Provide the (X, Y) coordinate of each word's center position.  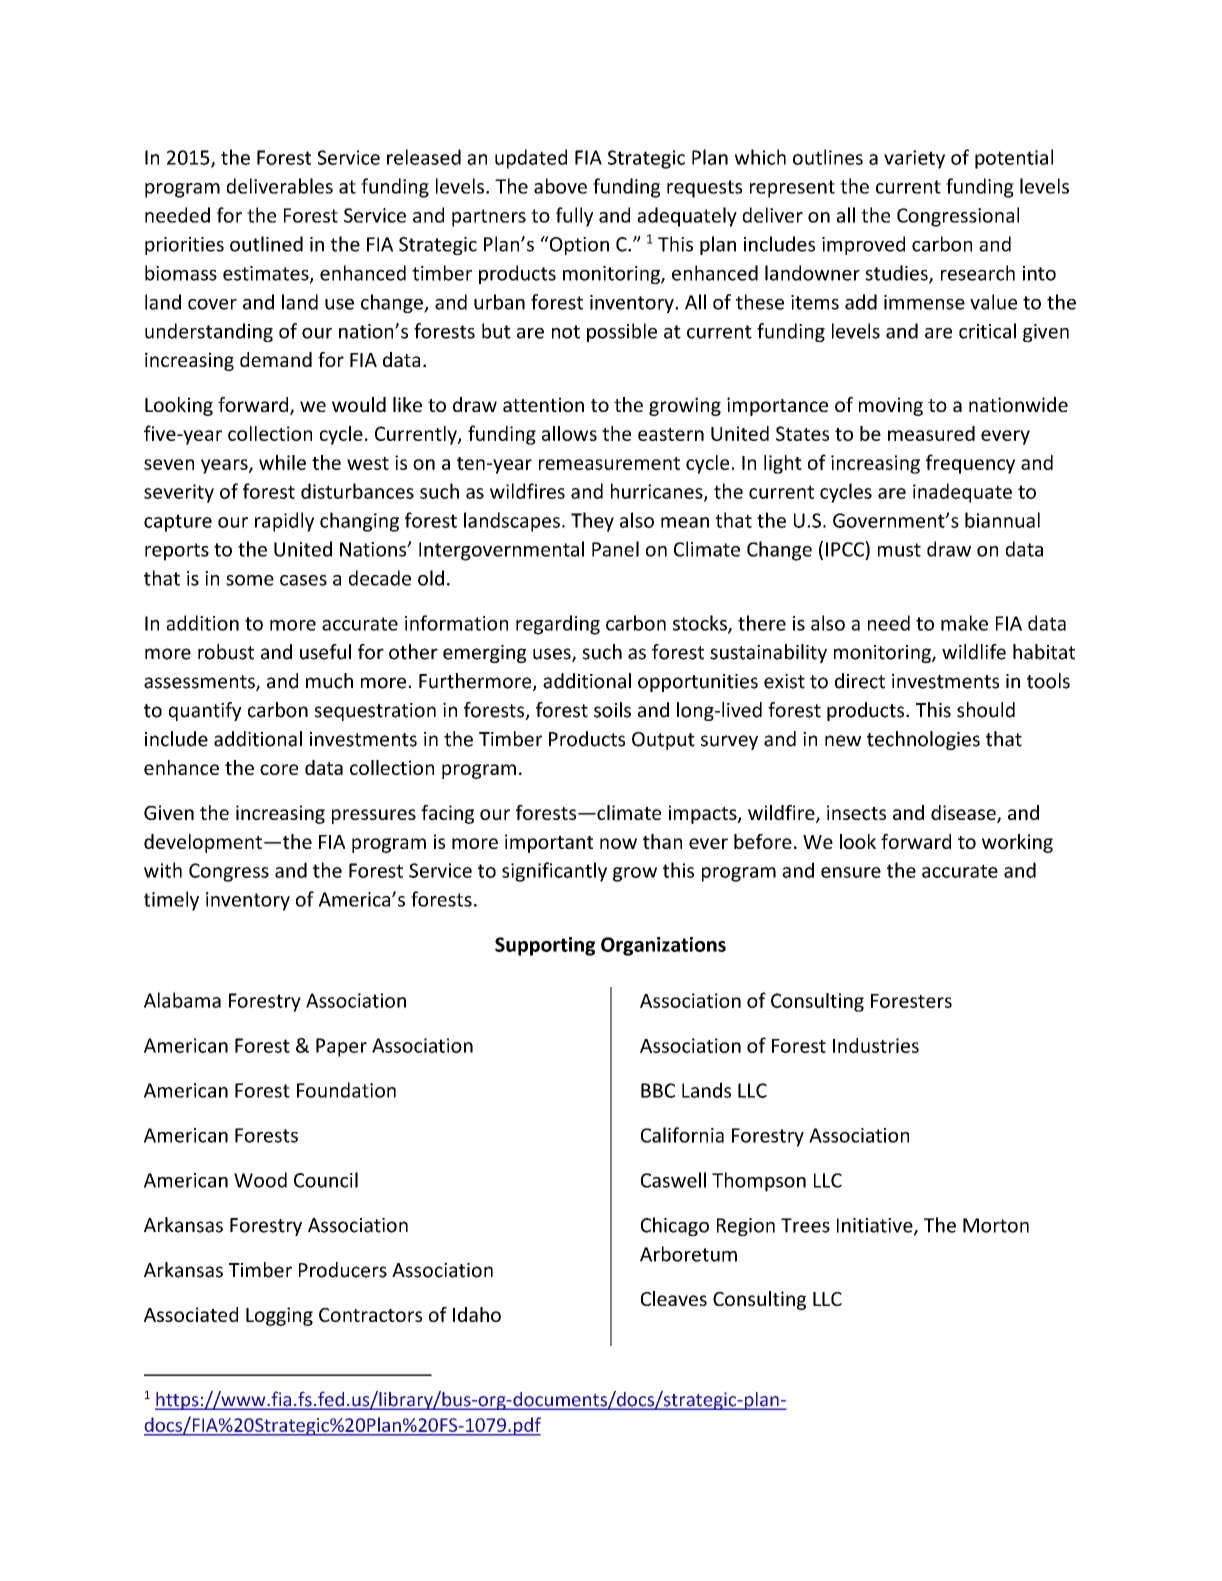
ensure (851, 872)
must (899, 550)
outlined (266, 244)
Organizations (663, 946)
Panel (615, 549)
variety (914, 159)
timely (171, 901)
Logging (279, 1316)
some (250, 580)
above (560, 186)
